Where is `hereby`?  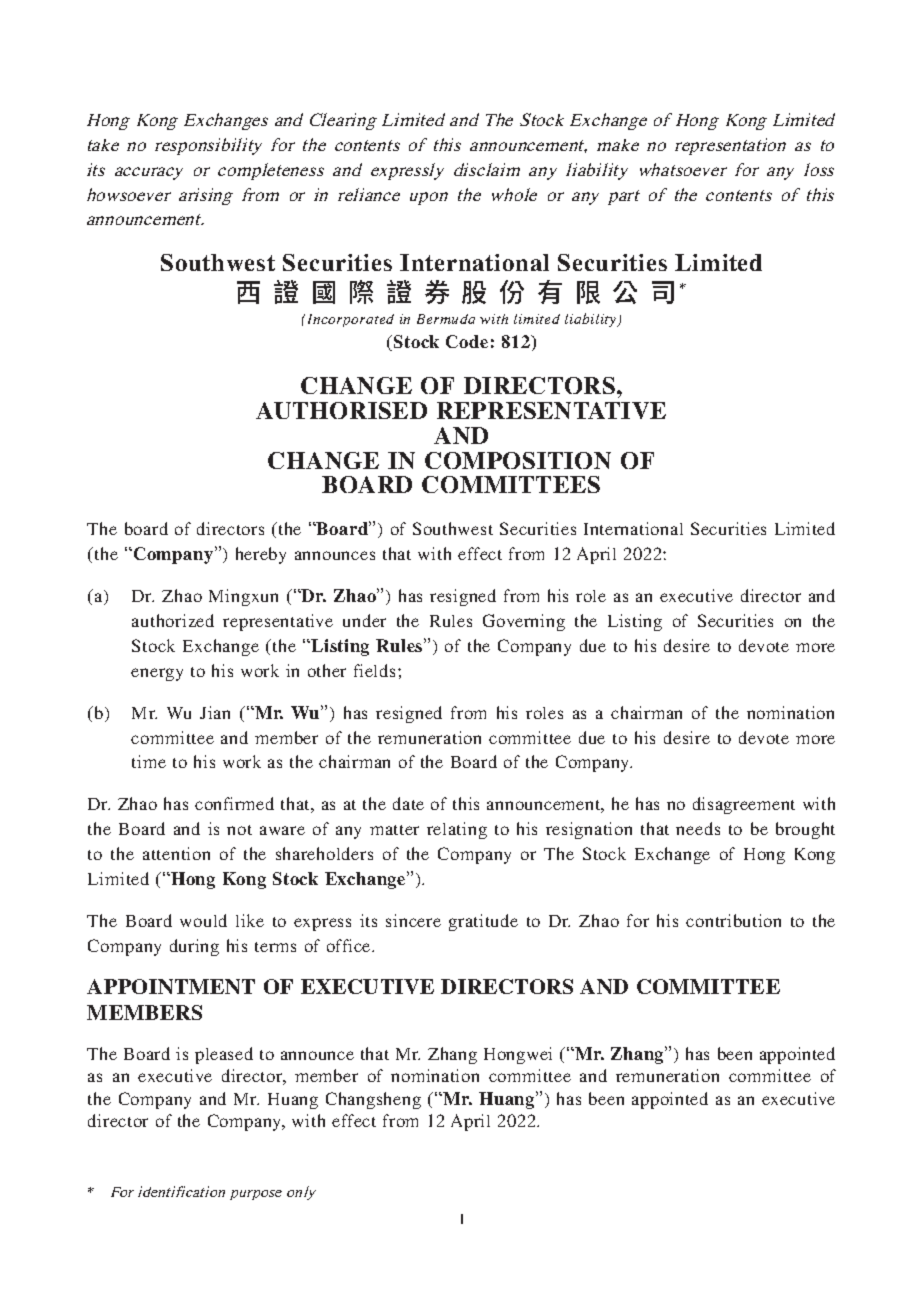
hereby is located at coordinates (261, 555).
